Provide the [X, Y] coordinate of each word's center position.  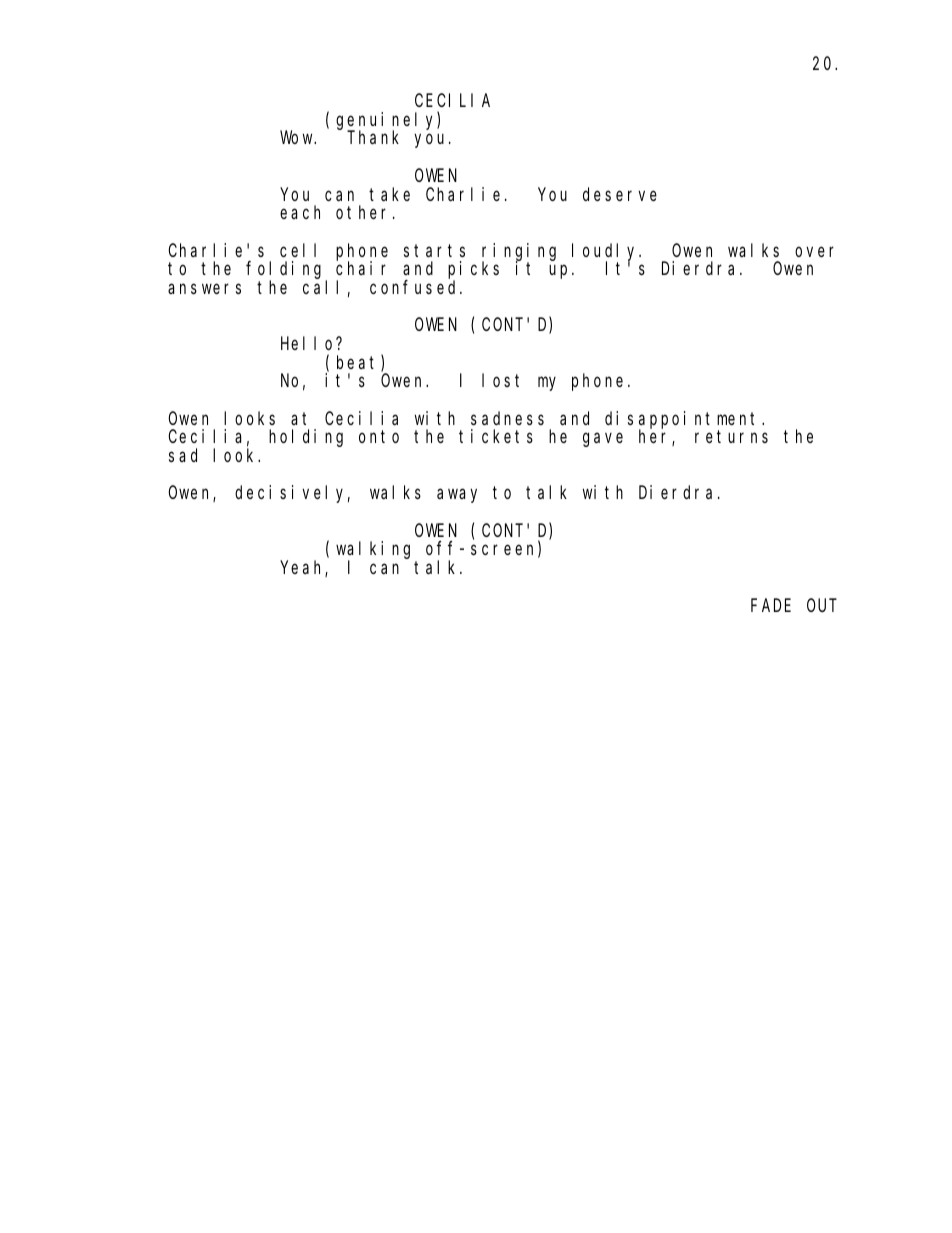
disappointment [684, 421]
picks [473, 271]
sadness [507, 418]
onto [379, 437]
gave [603, 440]
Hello [309, 343]
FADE [771, 605]
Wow [298, 138]
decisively [292, 494]
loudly [606, 252]
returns [731, 437]
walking [373, 551]
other [365, 212]
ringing [519, 252]
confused [415, 287]
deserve [620, 194]
